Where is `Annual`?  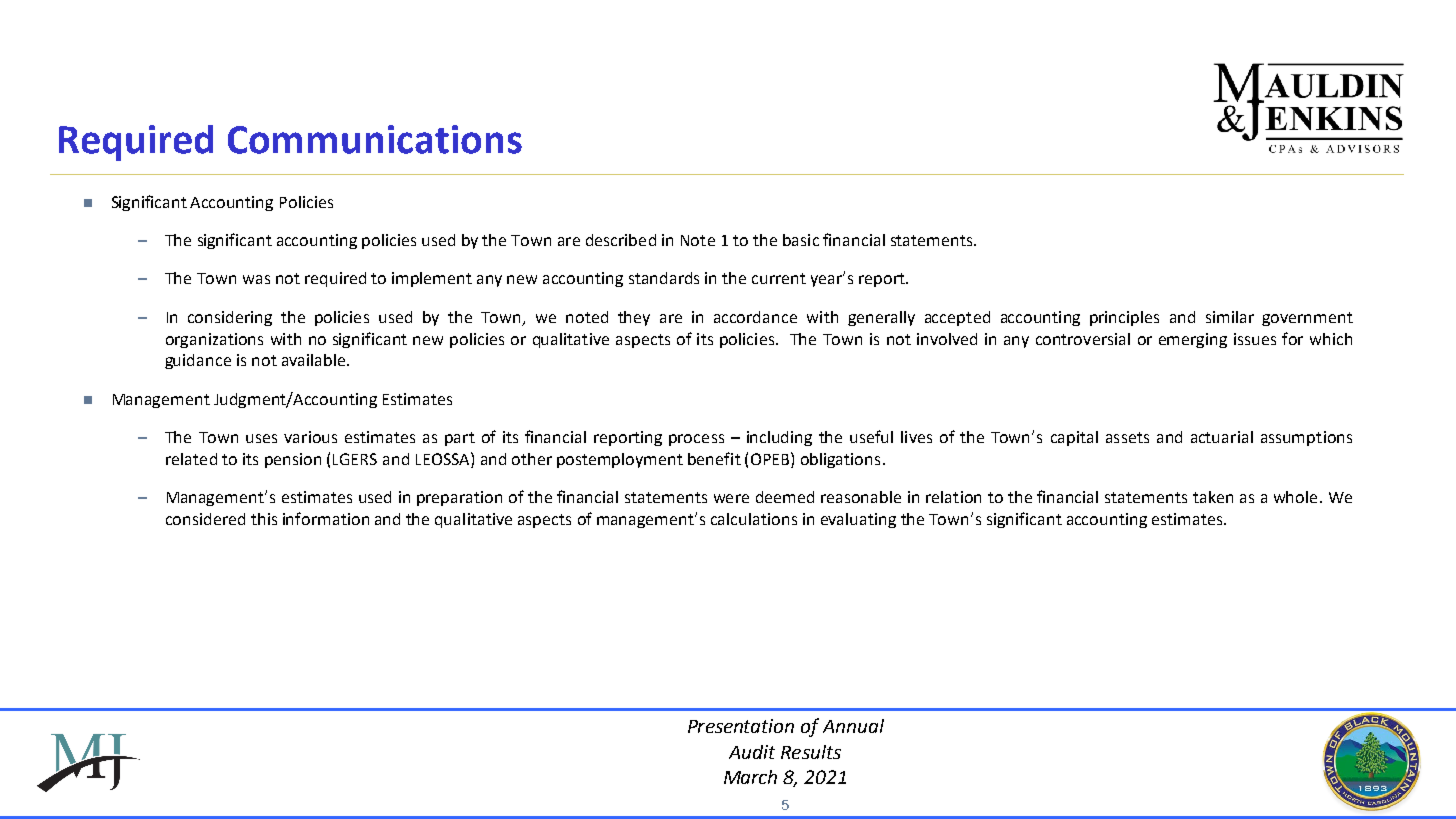 Annual is located at coordinates (853, 726).
